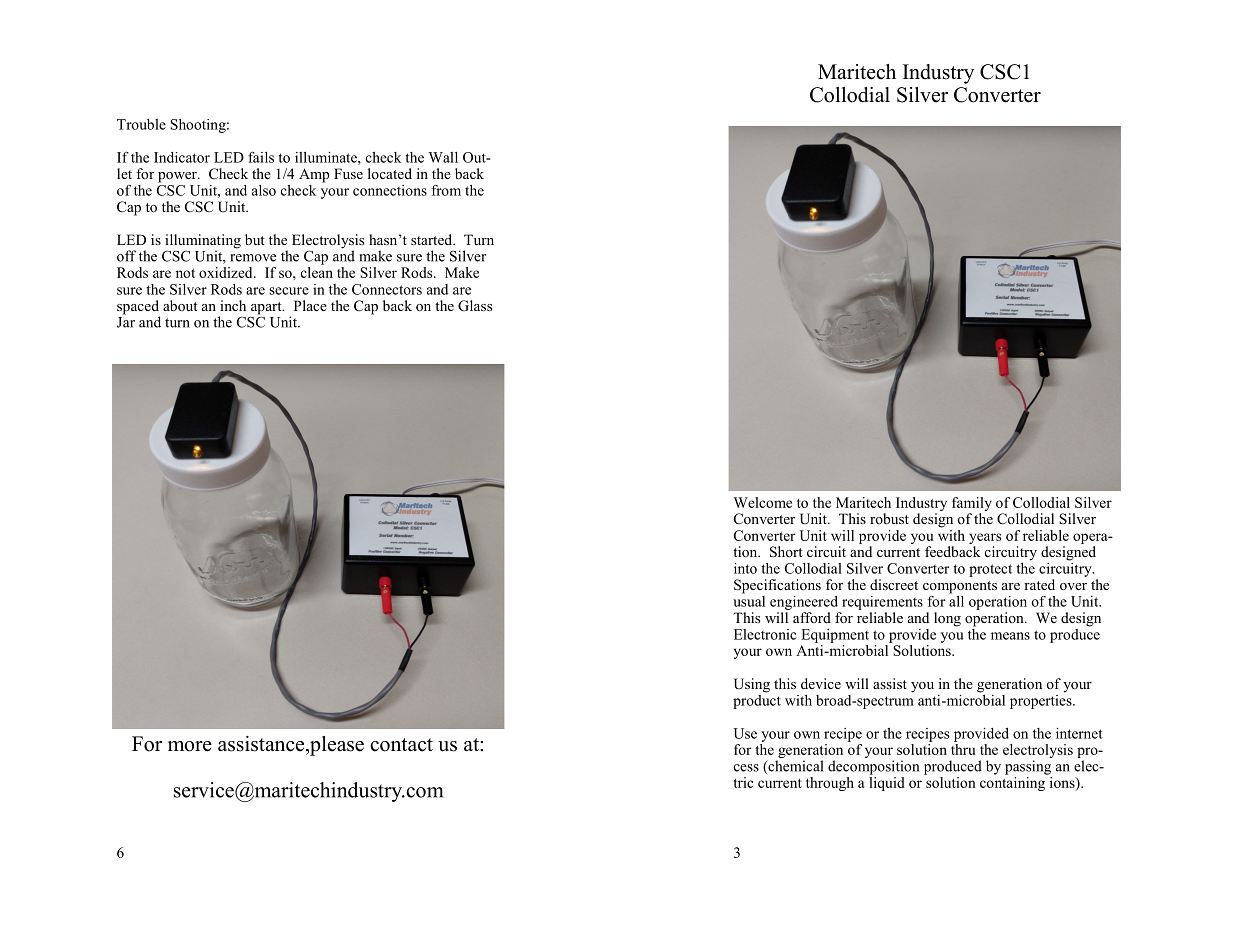 Image resolution: width=1233 pixels, height=952 pixels. I want to click on more, so click(190, 746).
